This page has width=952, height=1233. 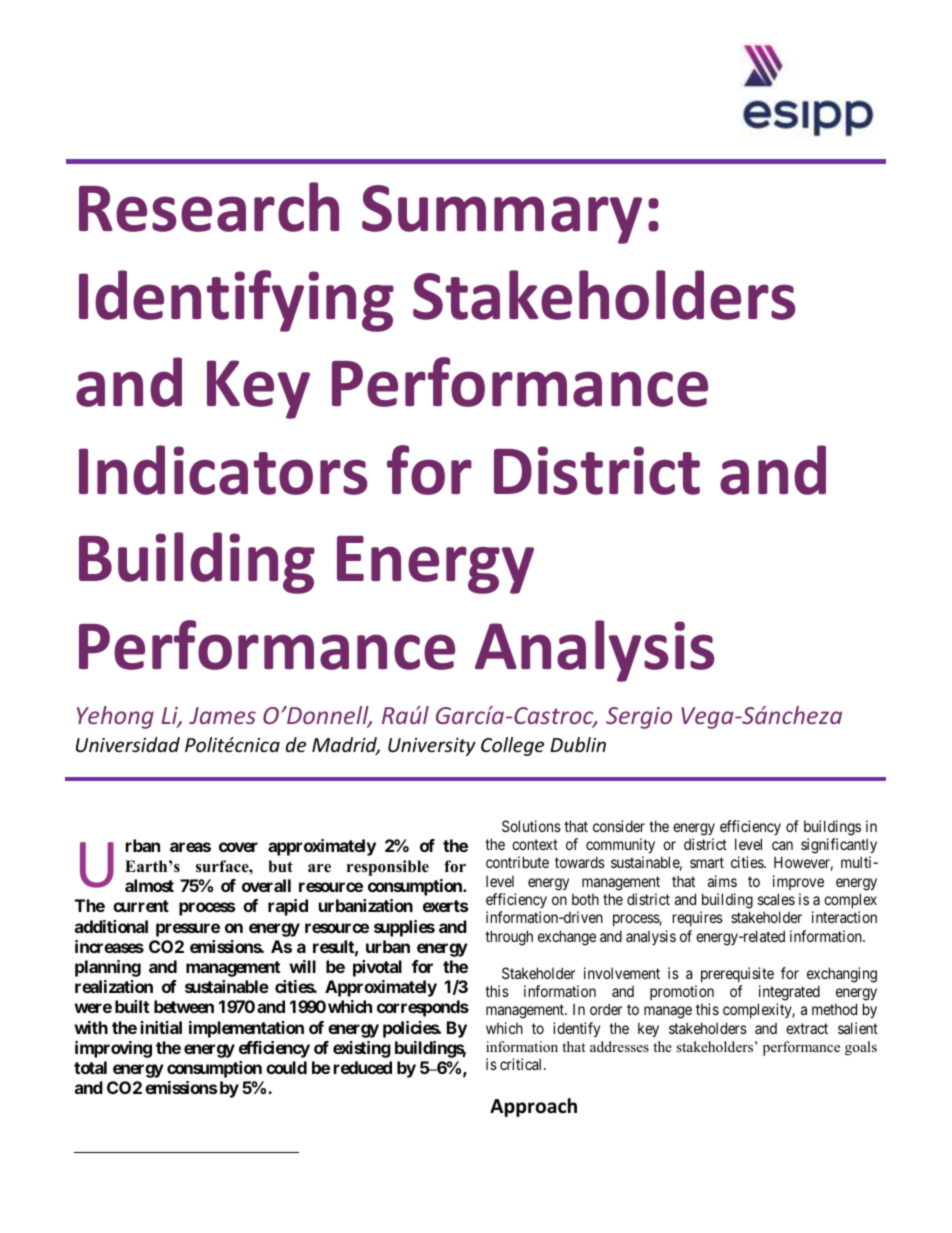 What do you see at coordinates (639, 718) in the page?
I see `Sergio` at bounding box center [639, 718].
